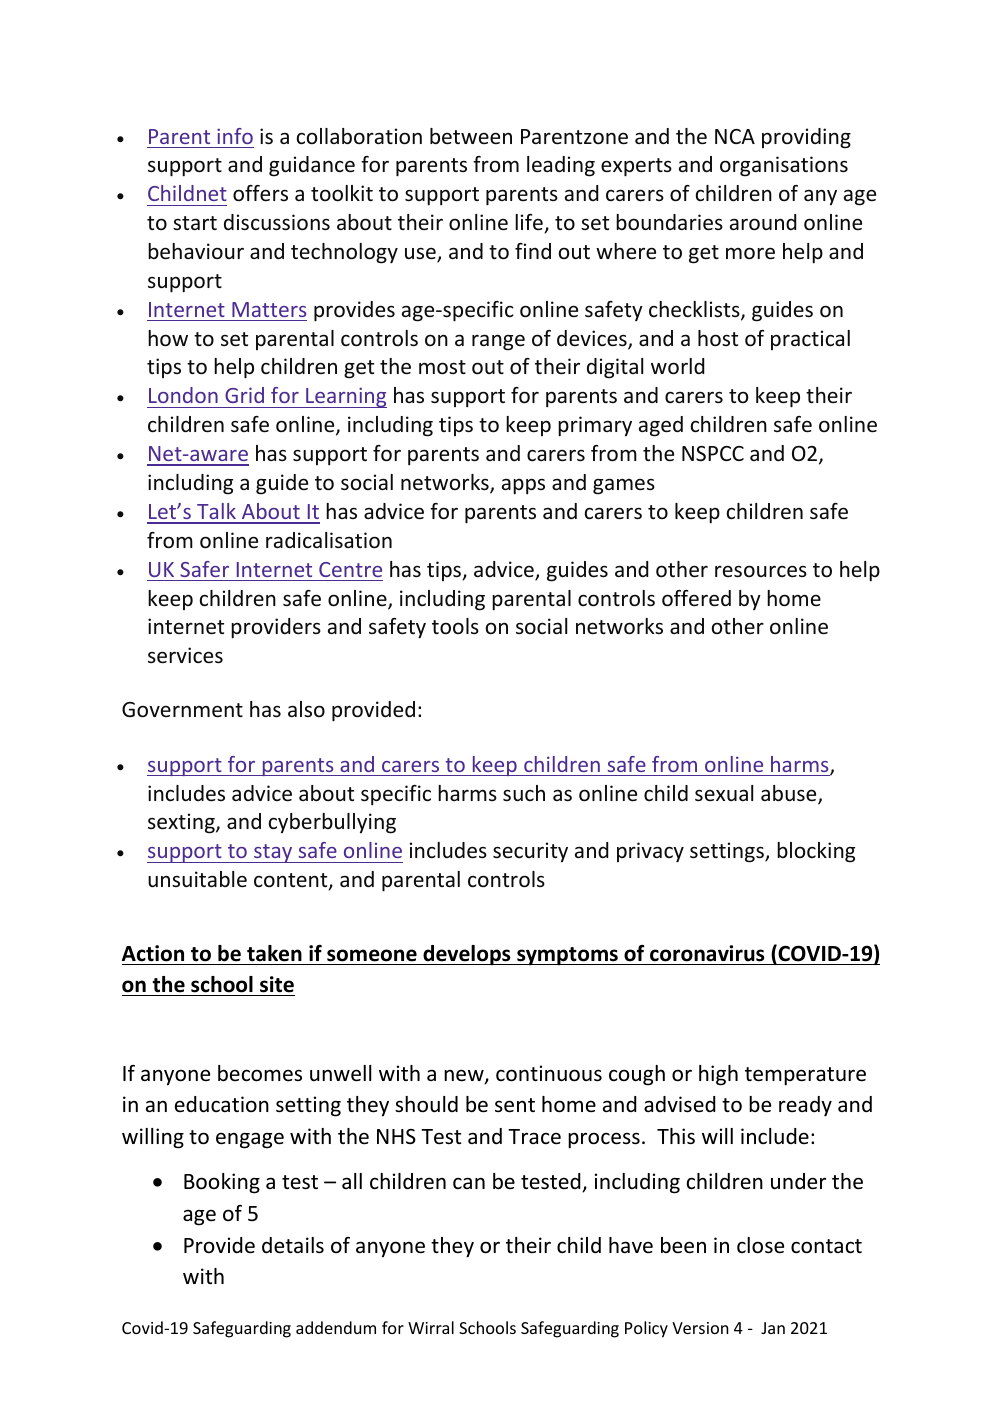 The height and width of the image is (1422, 1006). I want to click on organisations, so click(784, 166).
